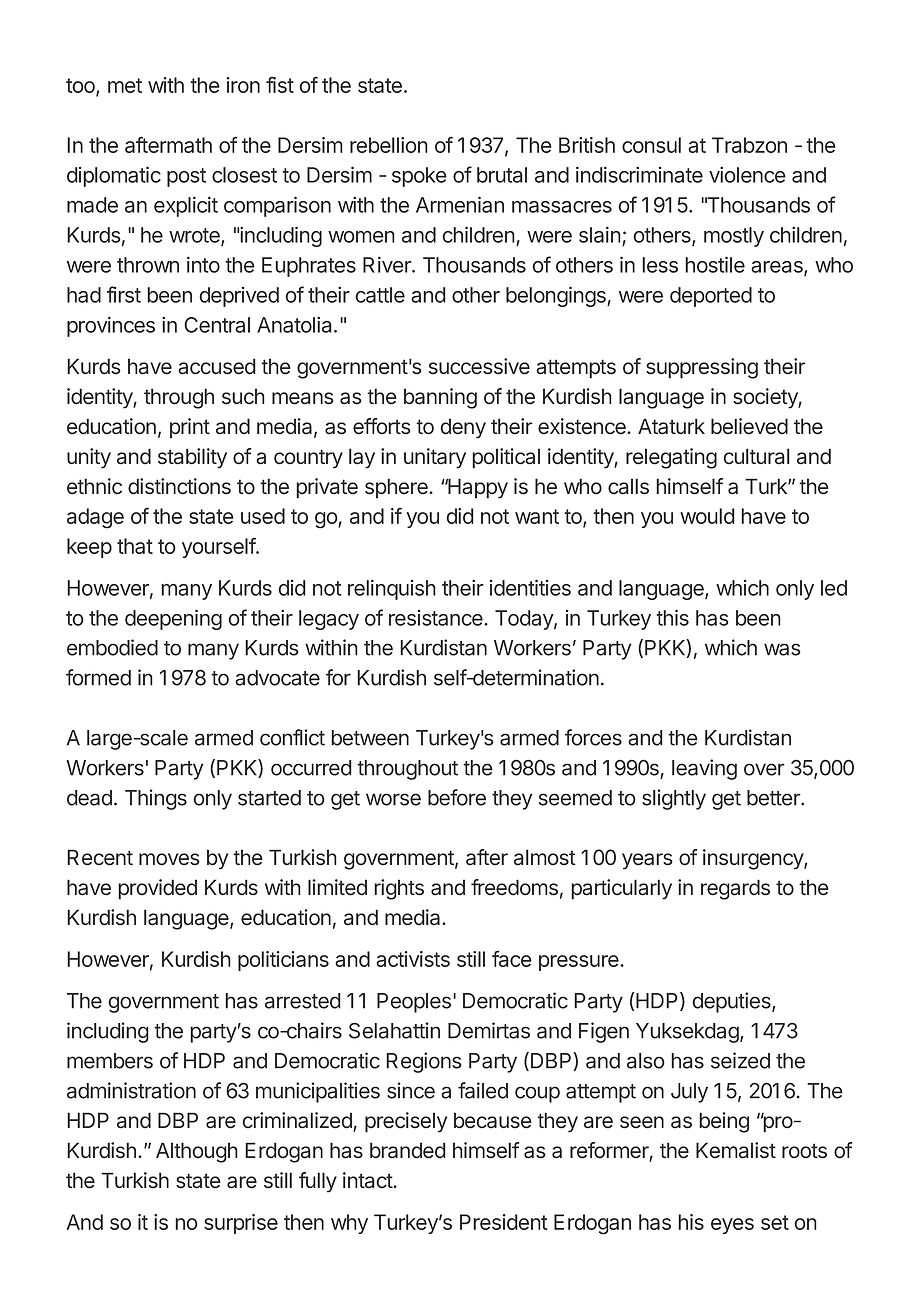  What do you see at coordinates (173, 619) in the page?
I see `deepening` at bounding box center [173, 619].
